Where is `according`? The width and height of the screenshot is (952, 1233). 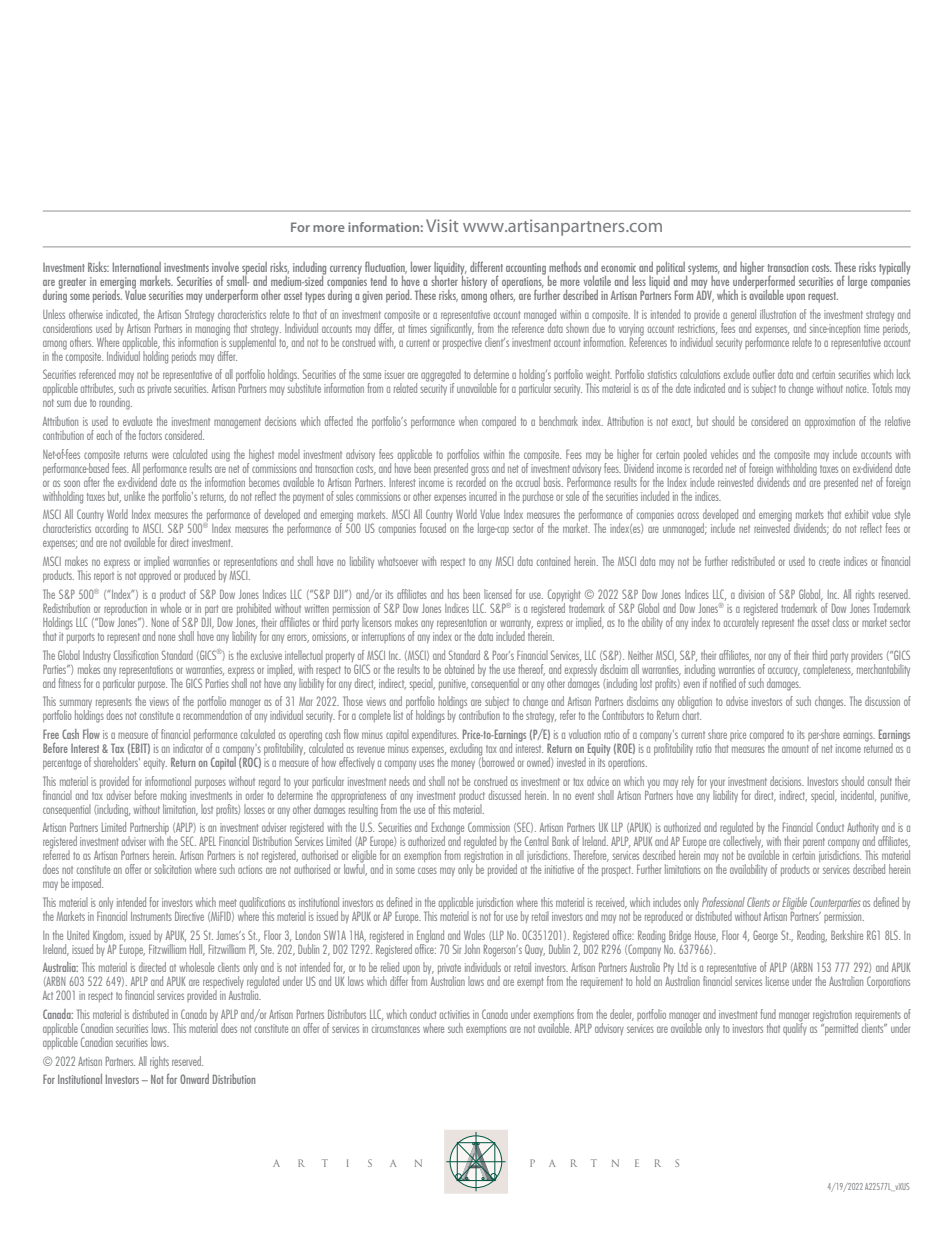
according is located at coordinates (111, 529).
